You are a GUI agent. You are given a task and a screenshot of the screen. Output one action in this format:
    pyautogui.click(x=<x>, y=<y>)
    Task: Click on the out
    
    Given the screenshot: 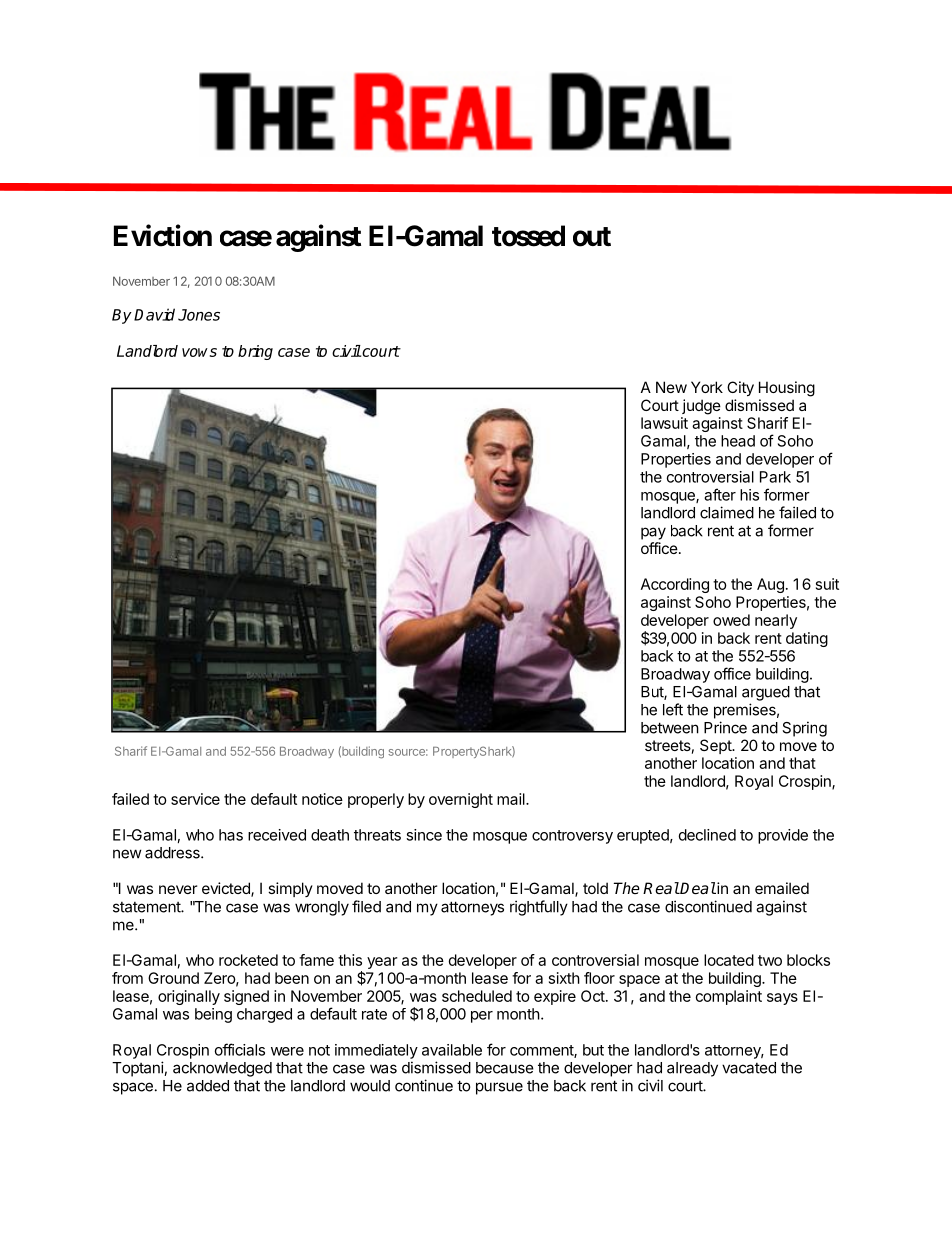 What is the action you would take?
    pyautogui.click(x=592, y=237)
